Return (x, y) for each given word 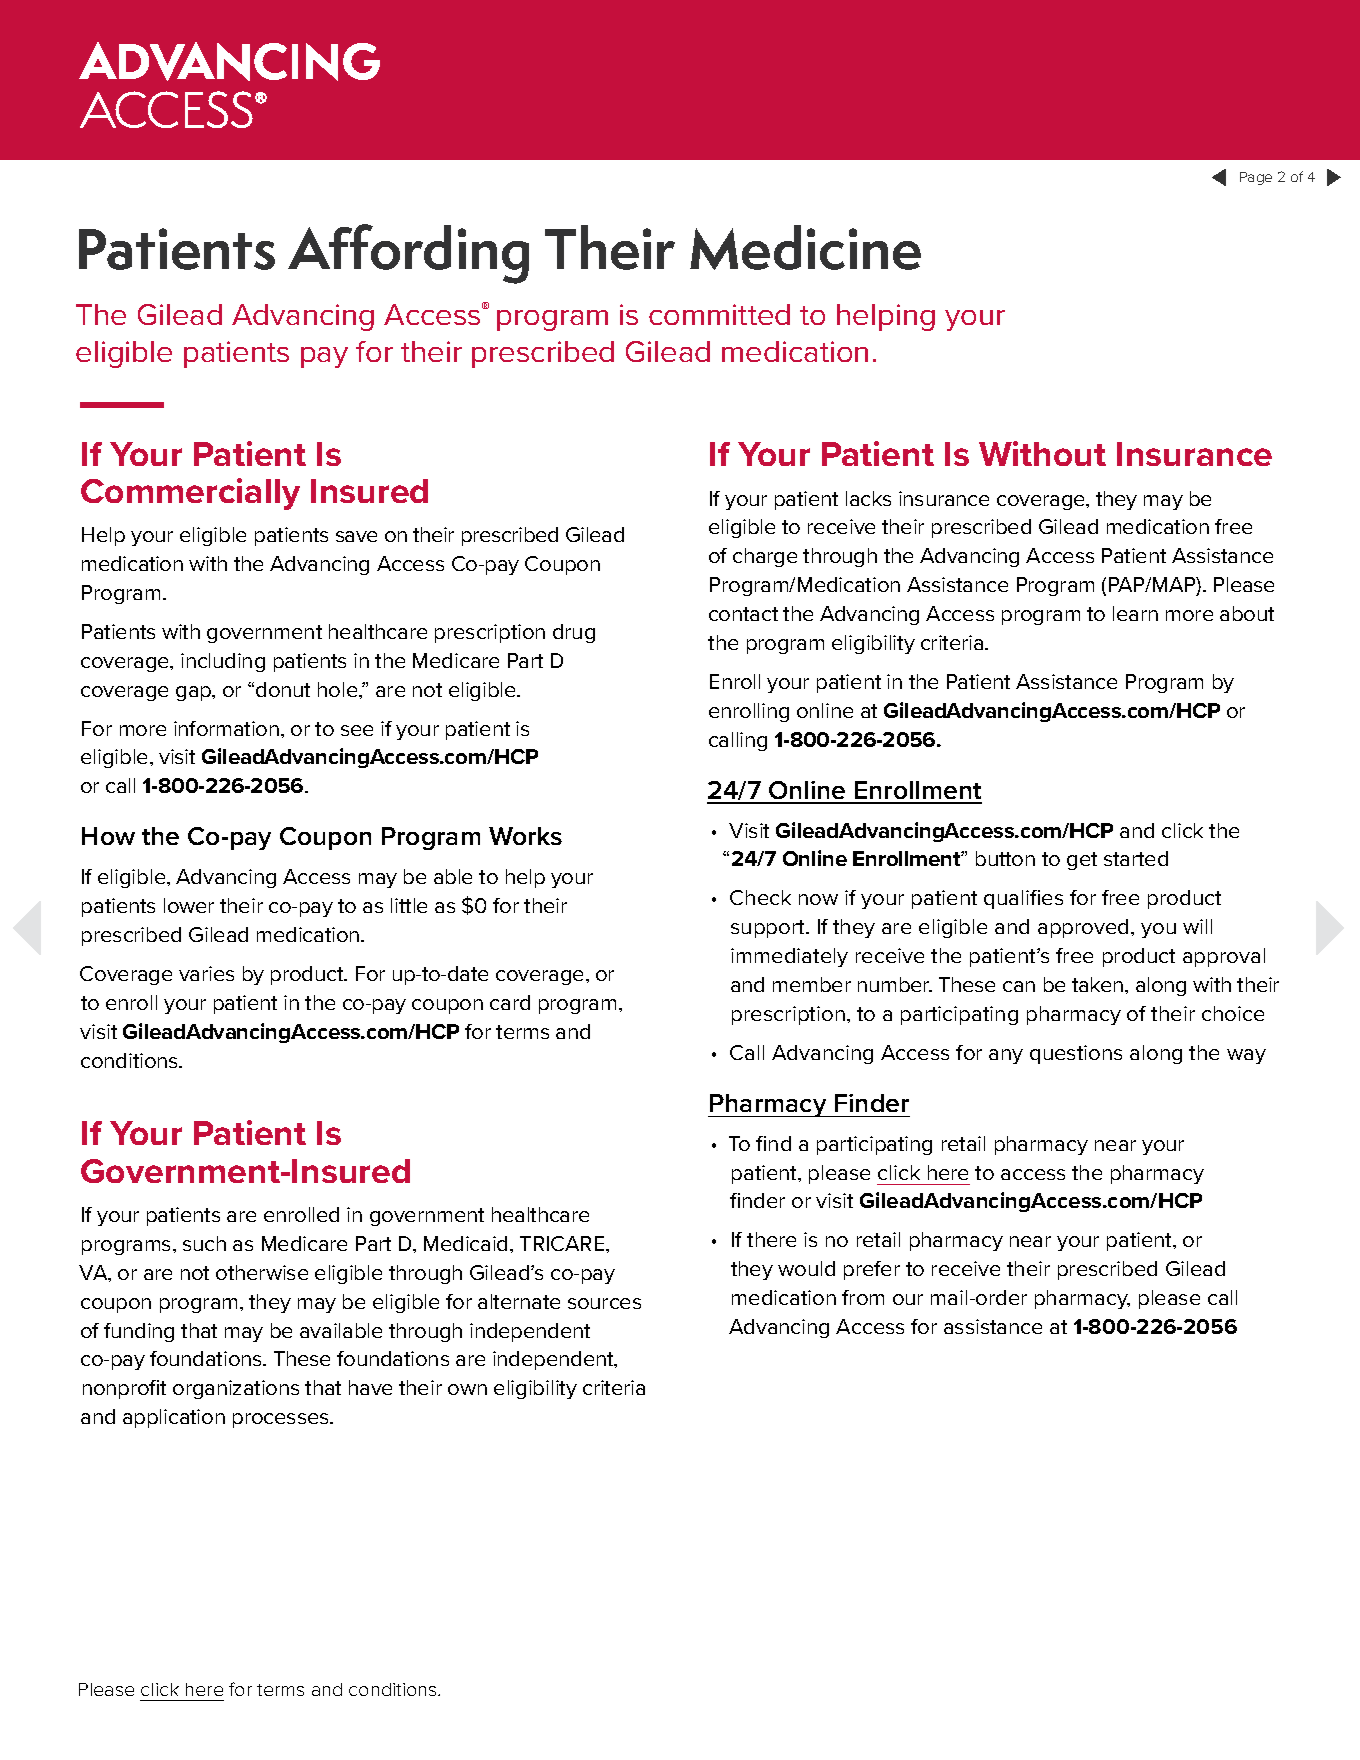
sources (604, 1303)
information (226, 728)
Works (525, 836)
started (1136, 858)
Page (1256, 178)
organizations (236, 1389)
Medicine (805, 247)
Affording (408, 254)
